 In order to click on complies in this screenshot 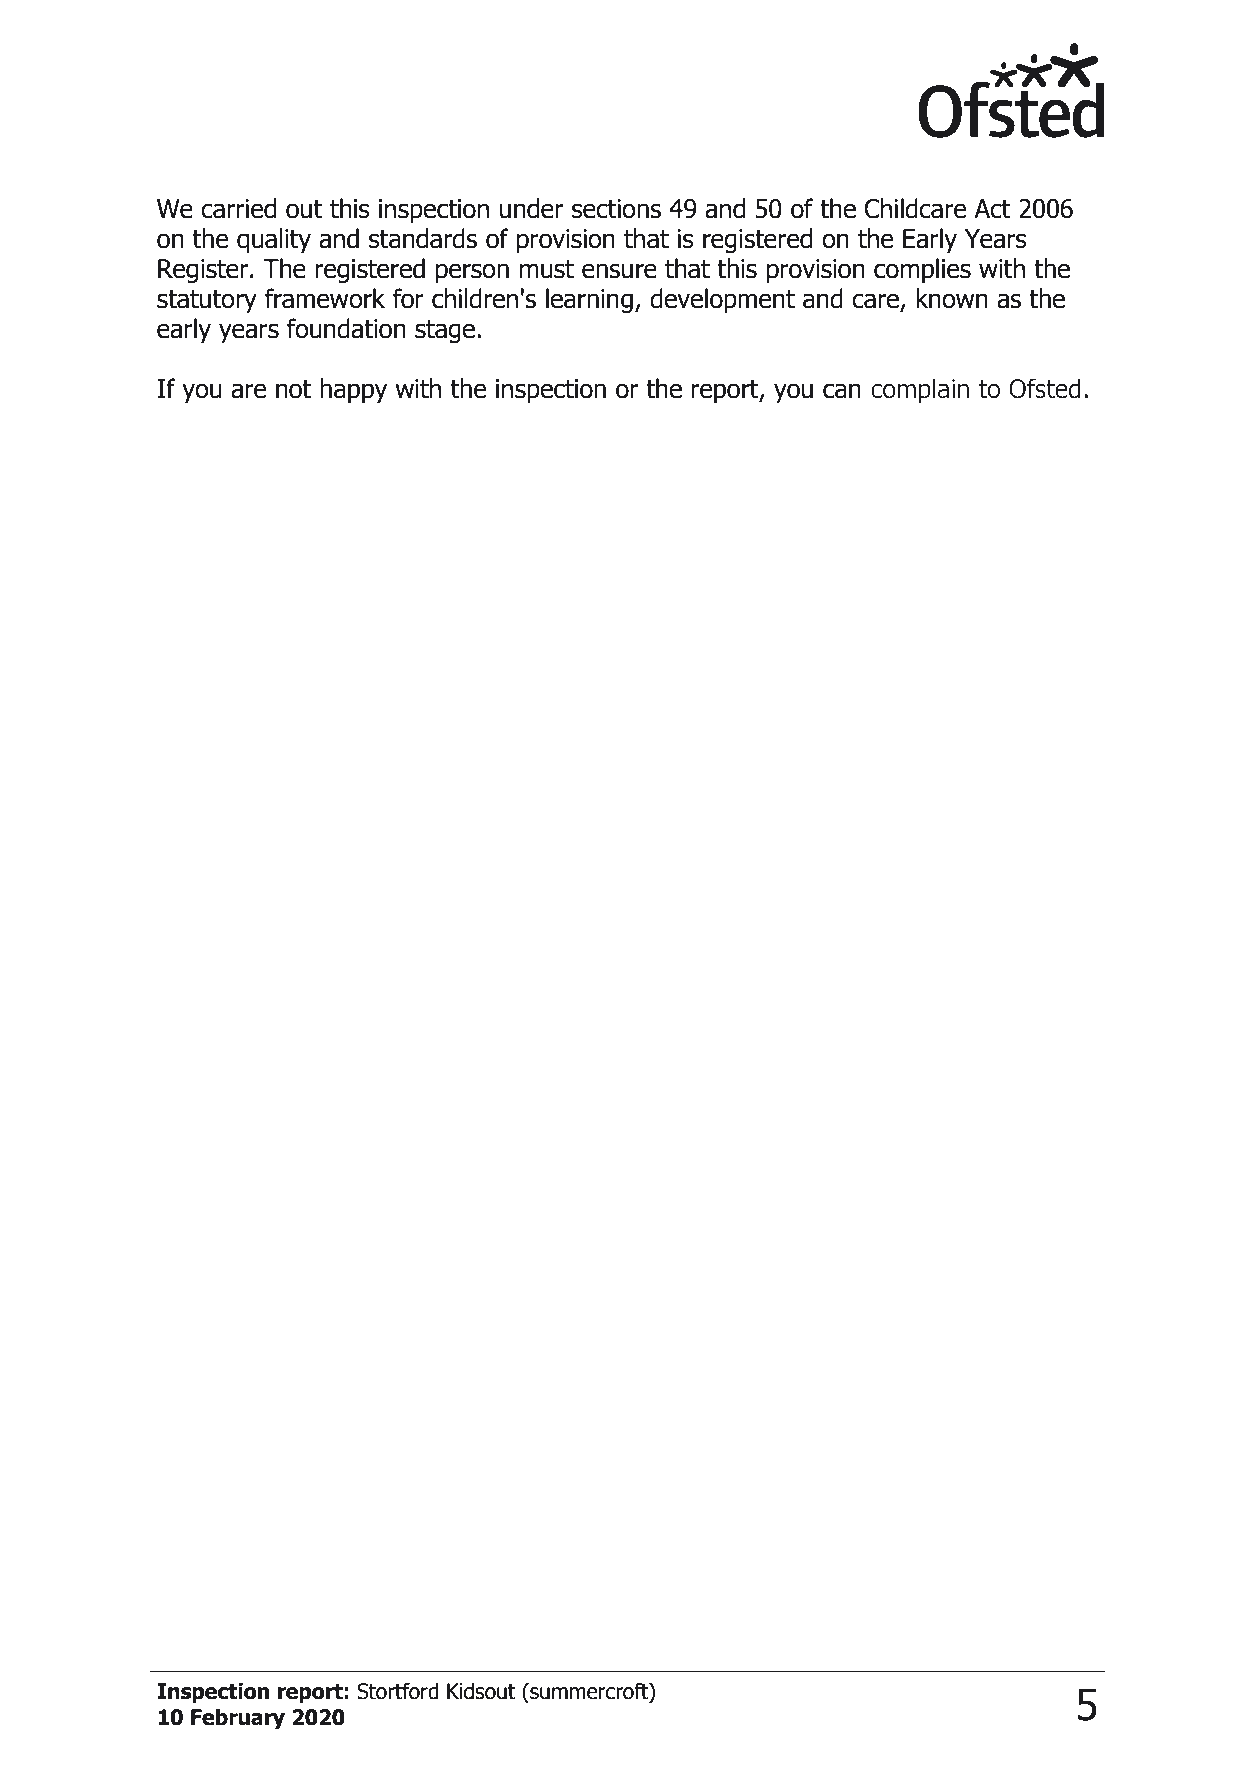, I will do `click(922, 271)`.
